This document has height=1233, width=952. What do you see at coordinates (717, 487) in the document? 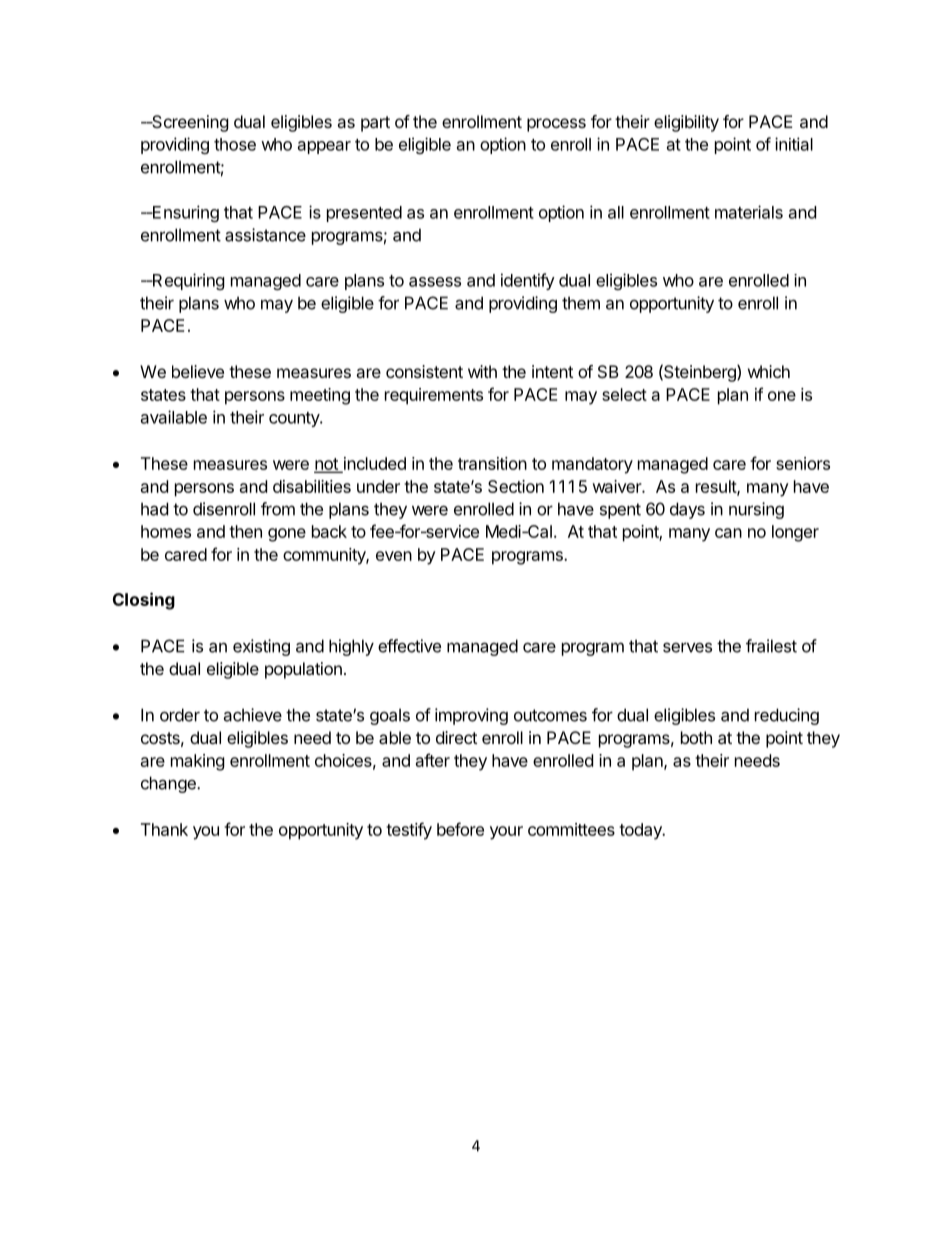
I see `result` at bounding box center [717, 487].
